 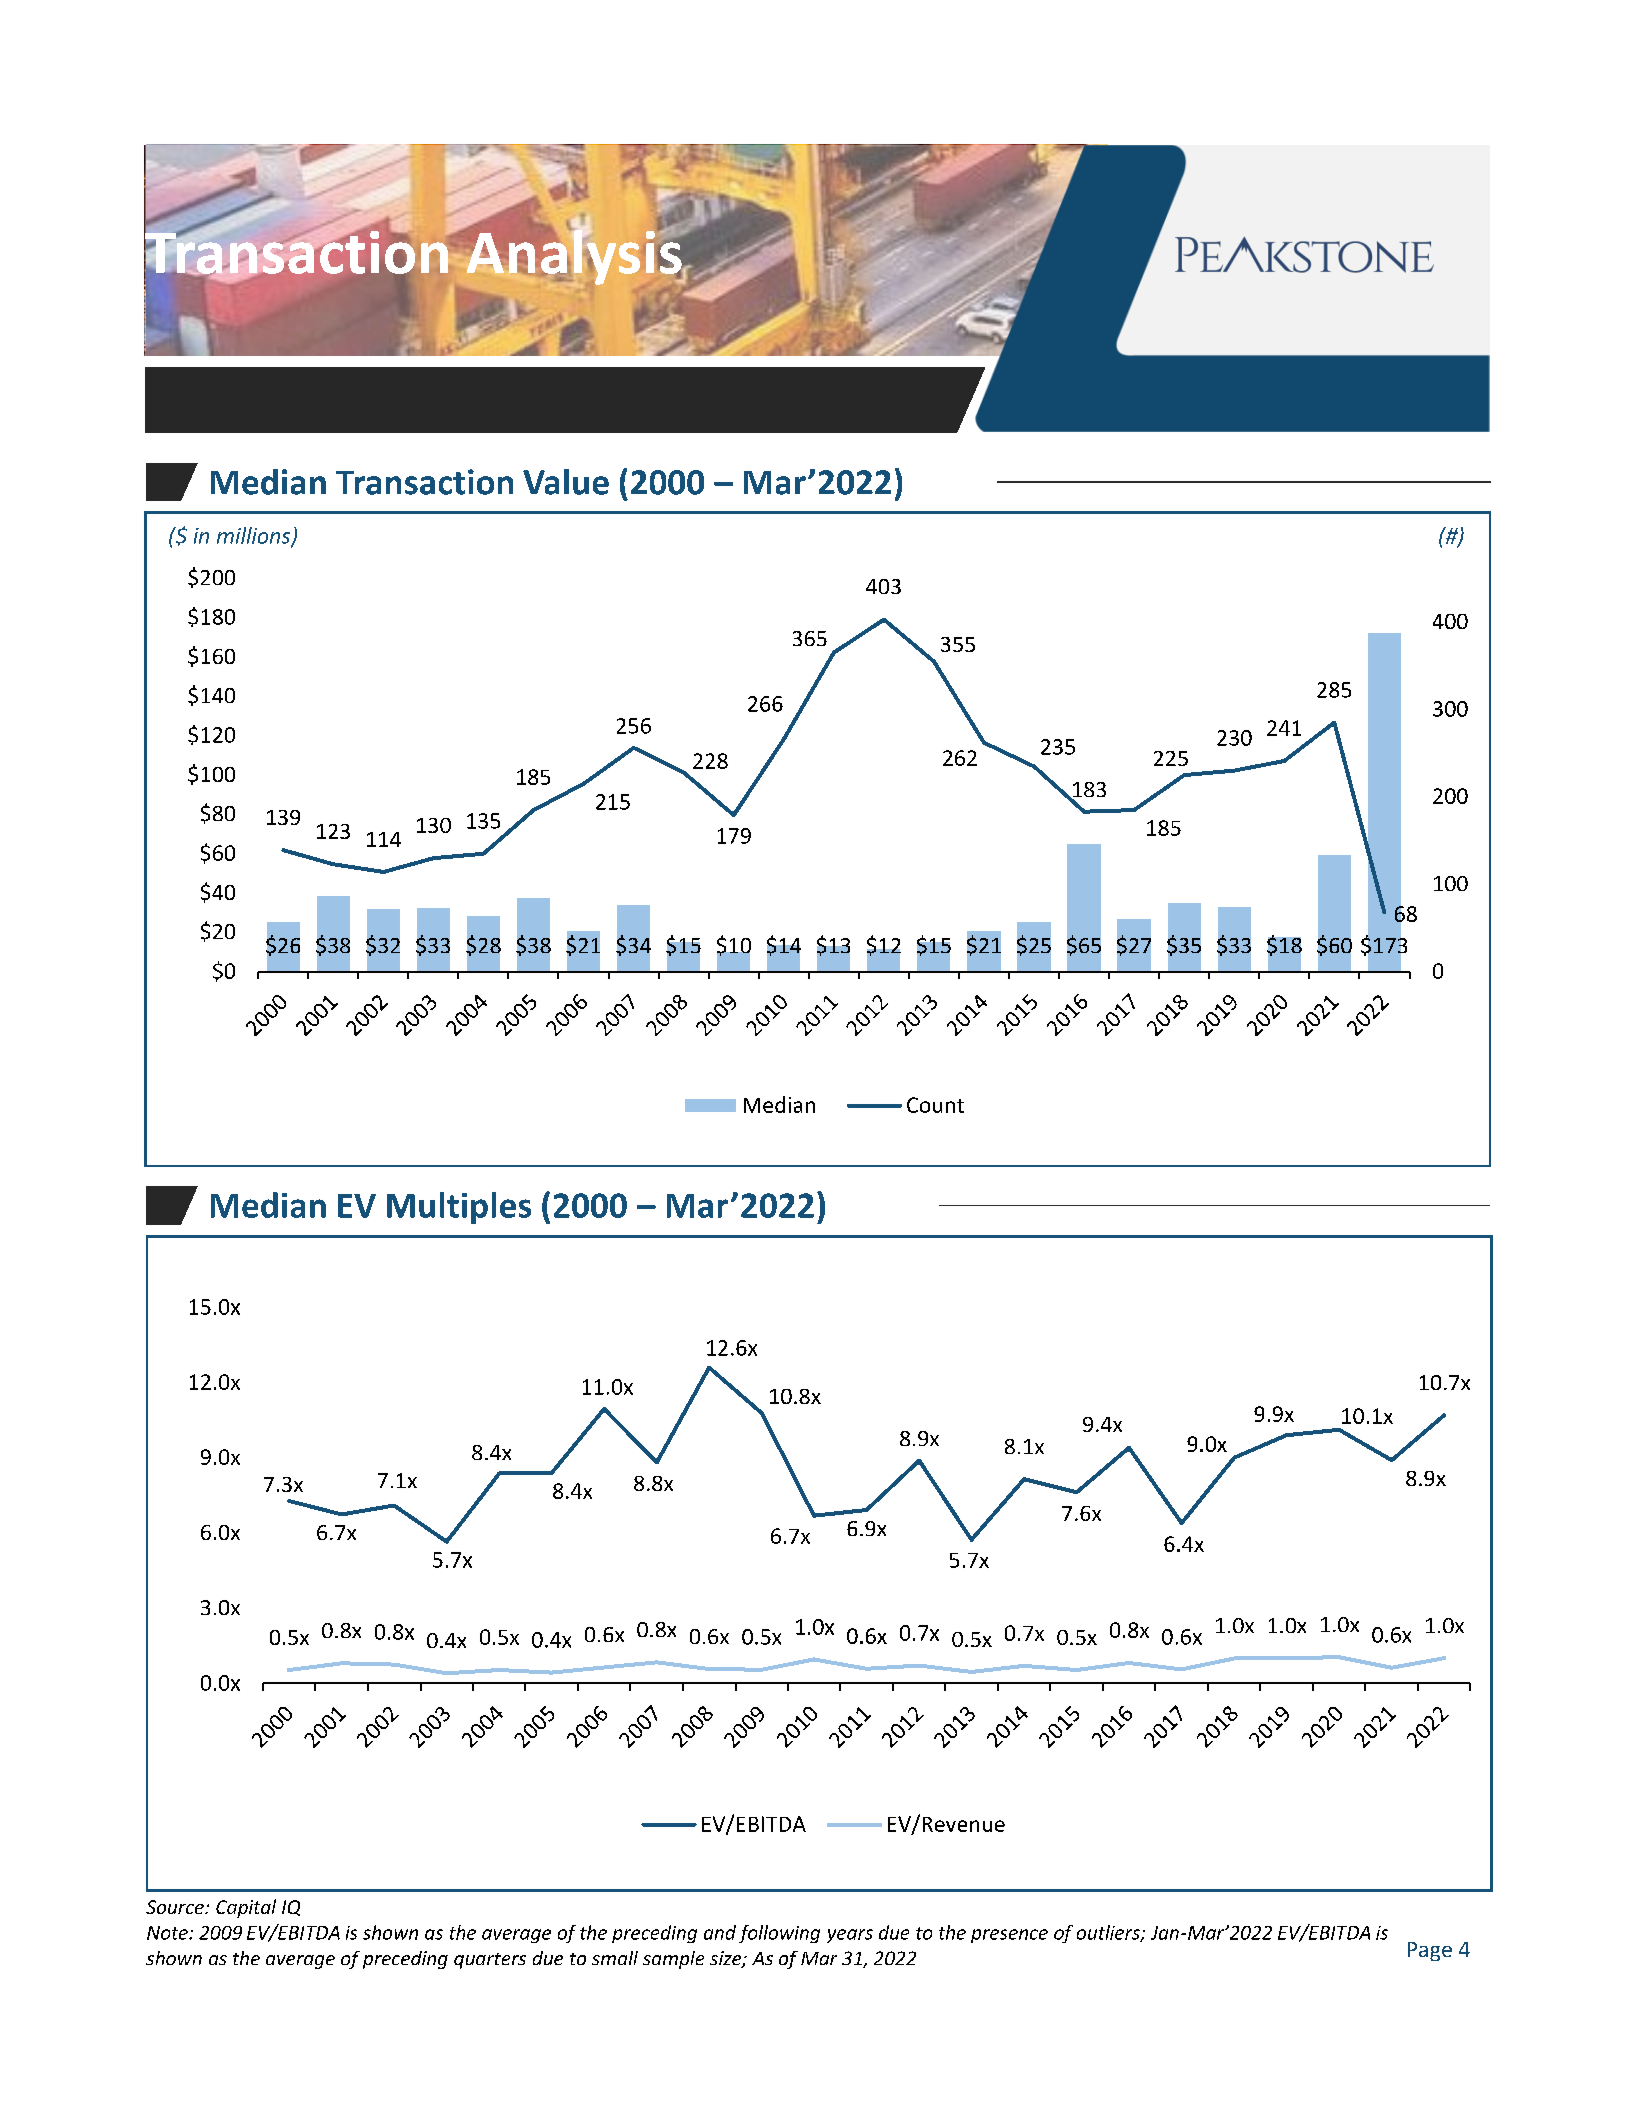 I want to click on presence, so click(x=1009, y=1936).
